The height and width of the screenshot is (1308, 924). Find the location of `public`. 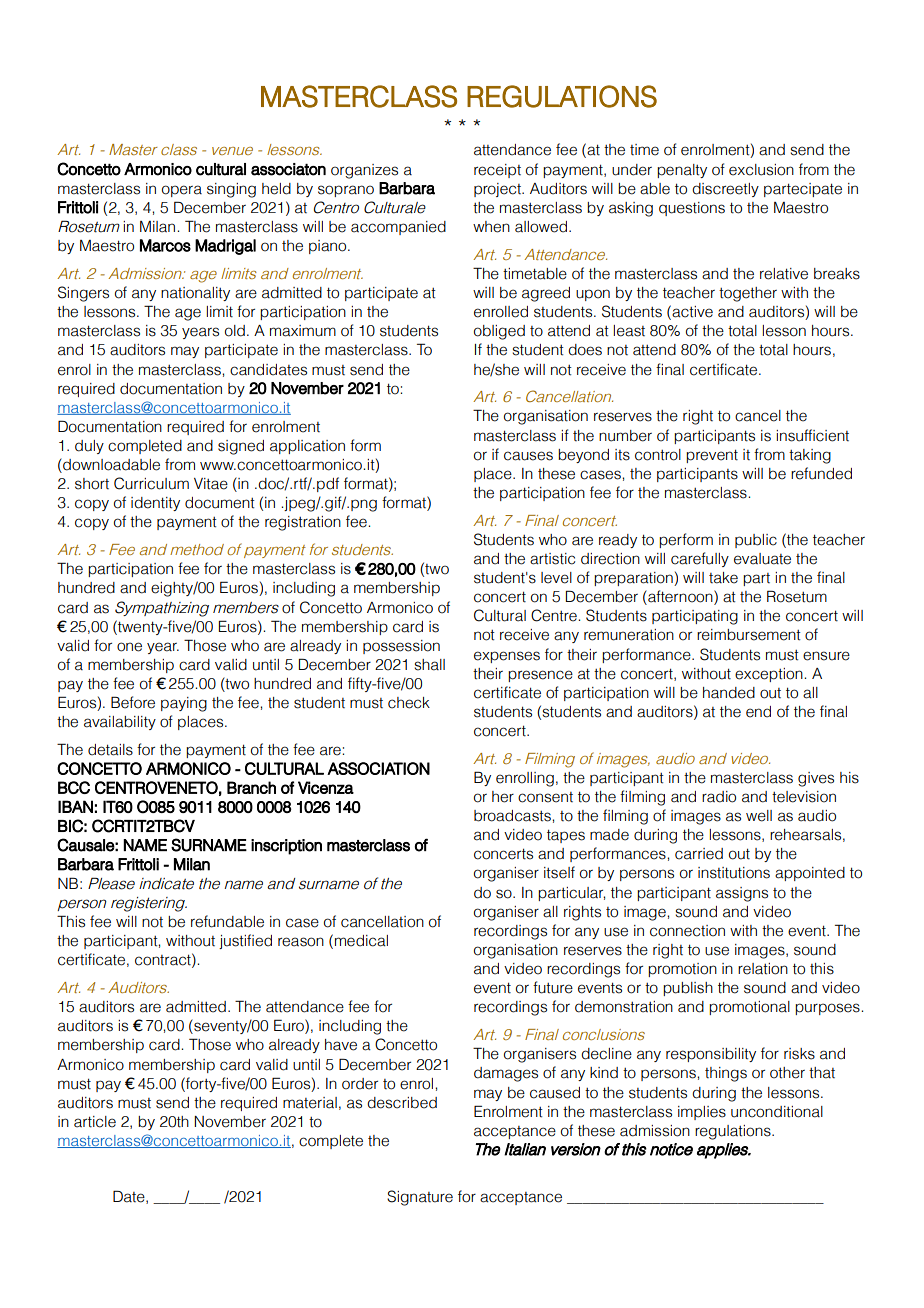

public is located at coordinates (756, 541).
